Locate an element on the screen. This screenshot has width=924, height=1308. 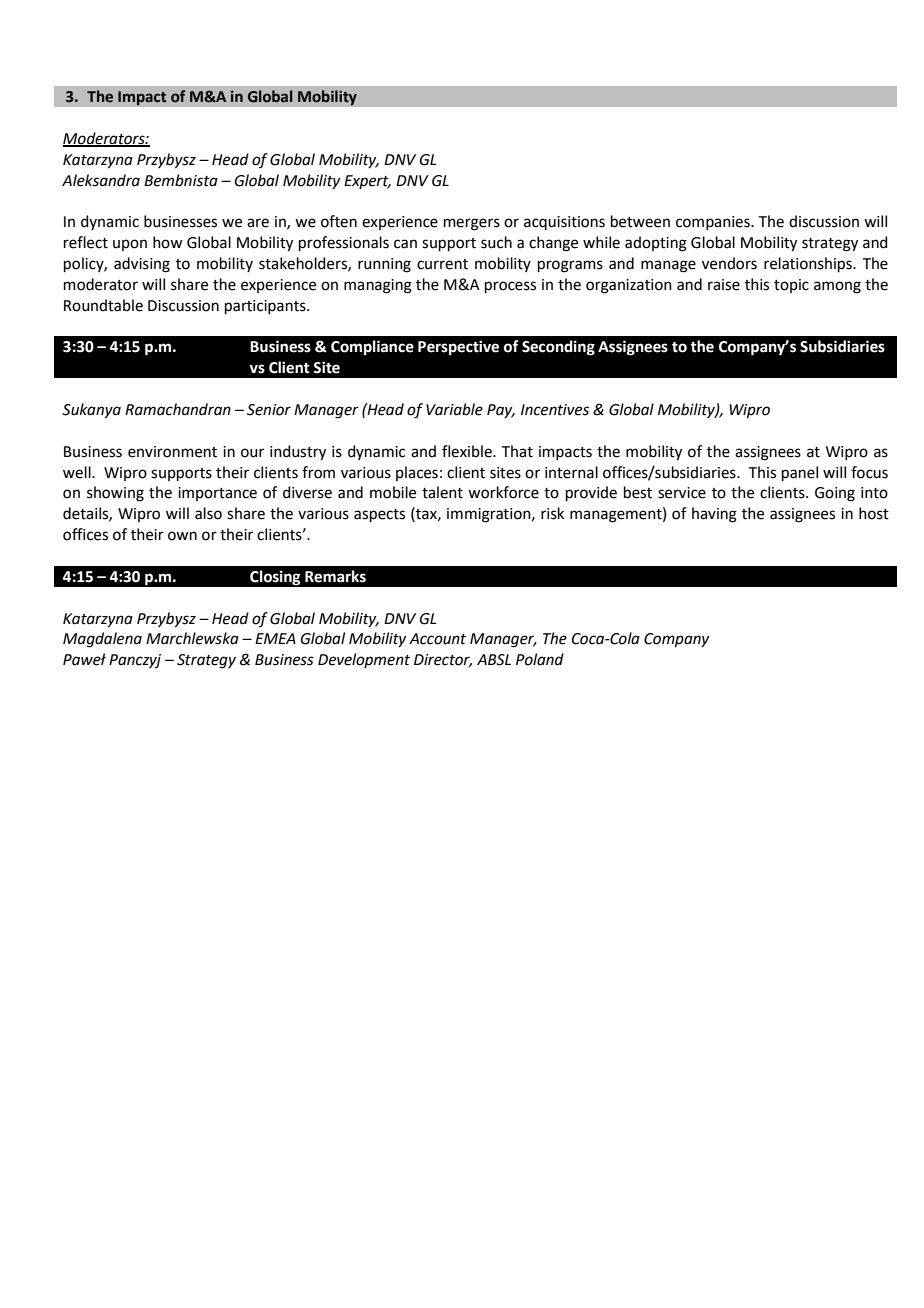
Perspective is located at coordinates (458, 348).
